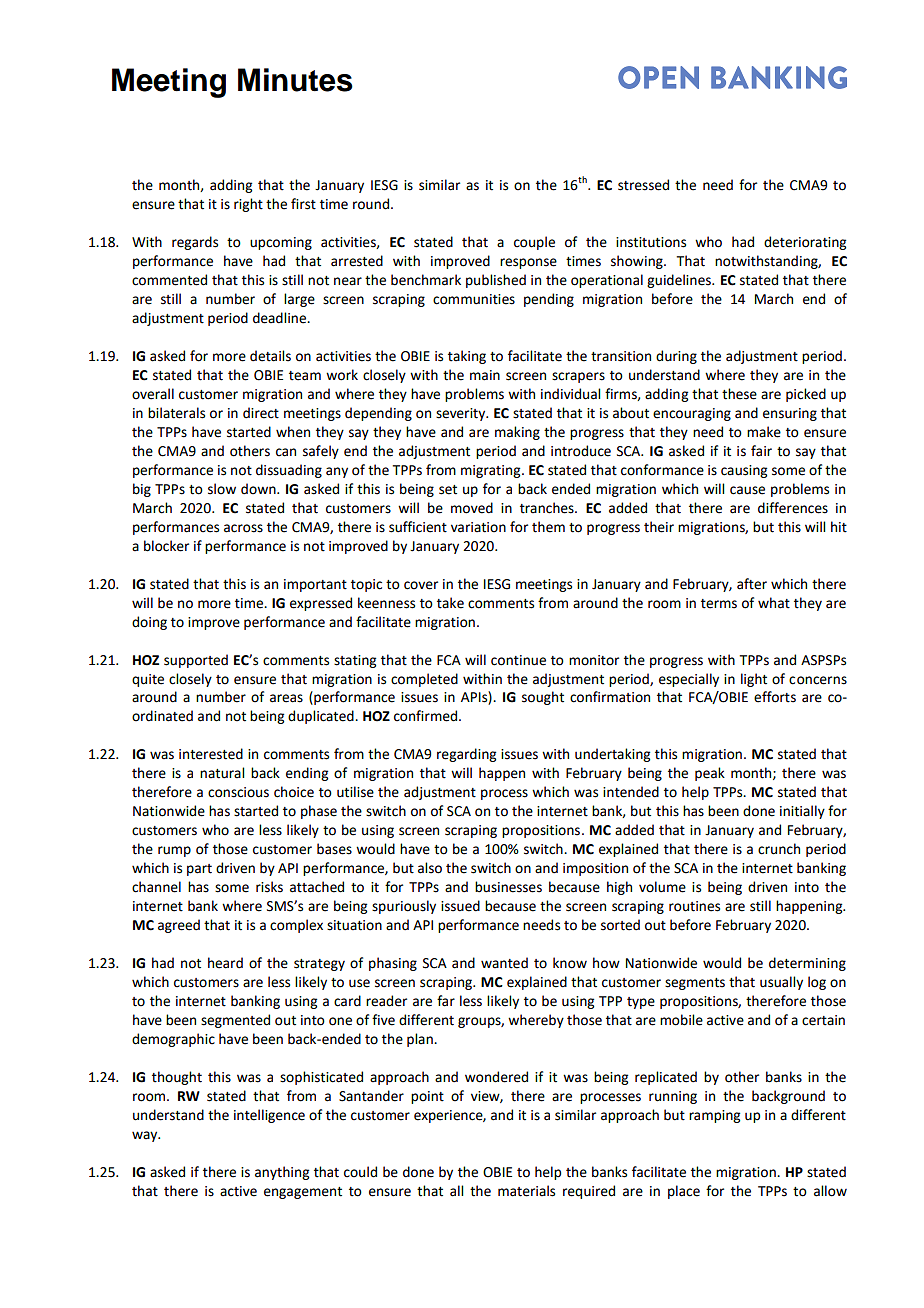 The height and width of the image is (1308, 924). Describe the element at coordinates (526, 1191) in the image. I see `materials` at that location.
